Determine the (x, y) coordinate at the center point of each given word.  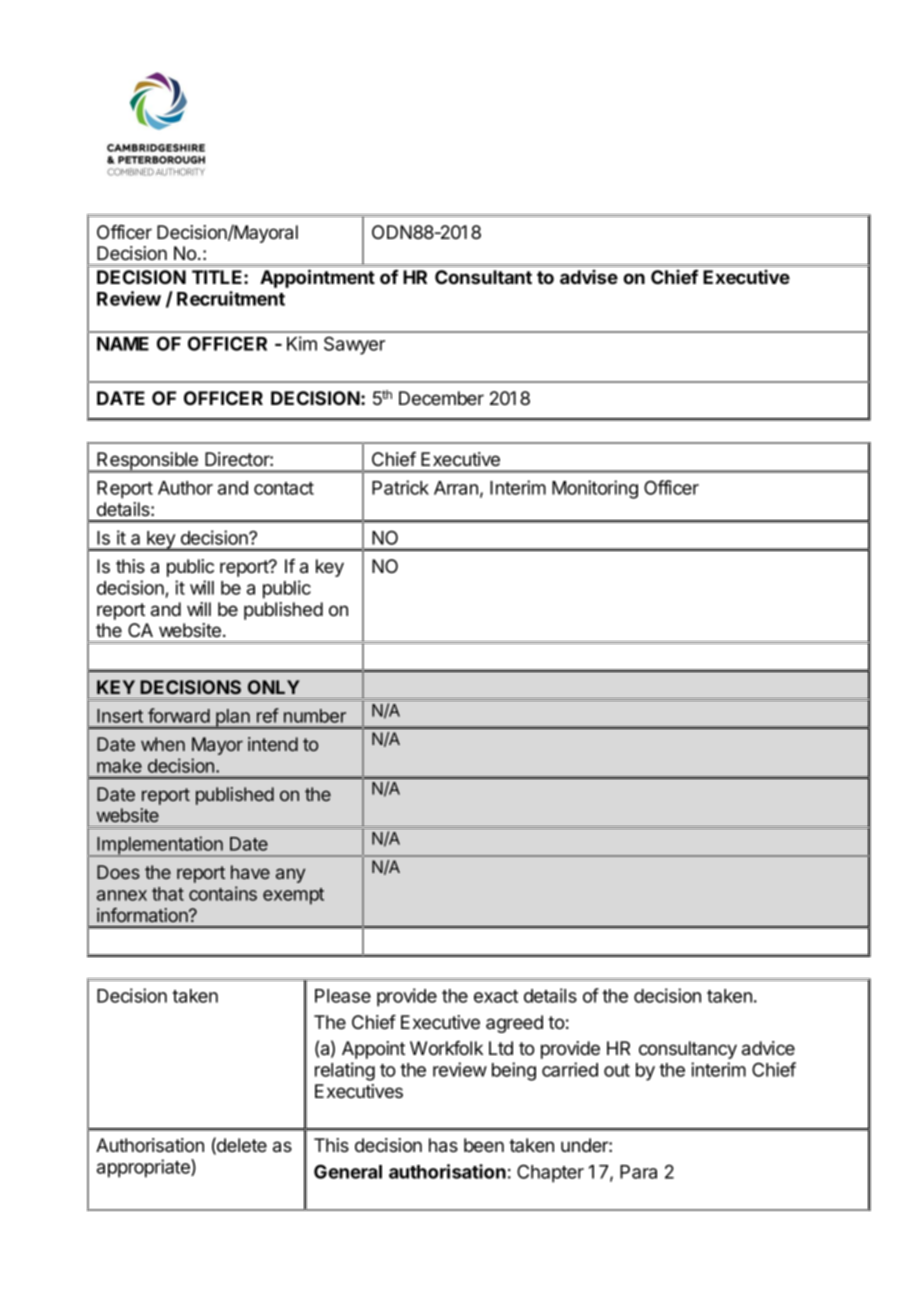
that (168, 894)
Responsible (148, 462)
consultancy (688, 1050)
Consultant (483, 277)
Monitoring (595, 489)
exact (496, 996)
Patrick (400, 487)
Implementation (160, 846)
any (290, 875)
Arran (456, 488)
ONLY (274, 687)
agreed (514, 1024)
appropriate (144, 1168)
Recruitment (231, 298)
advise (589, 277)
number (315, 716)
